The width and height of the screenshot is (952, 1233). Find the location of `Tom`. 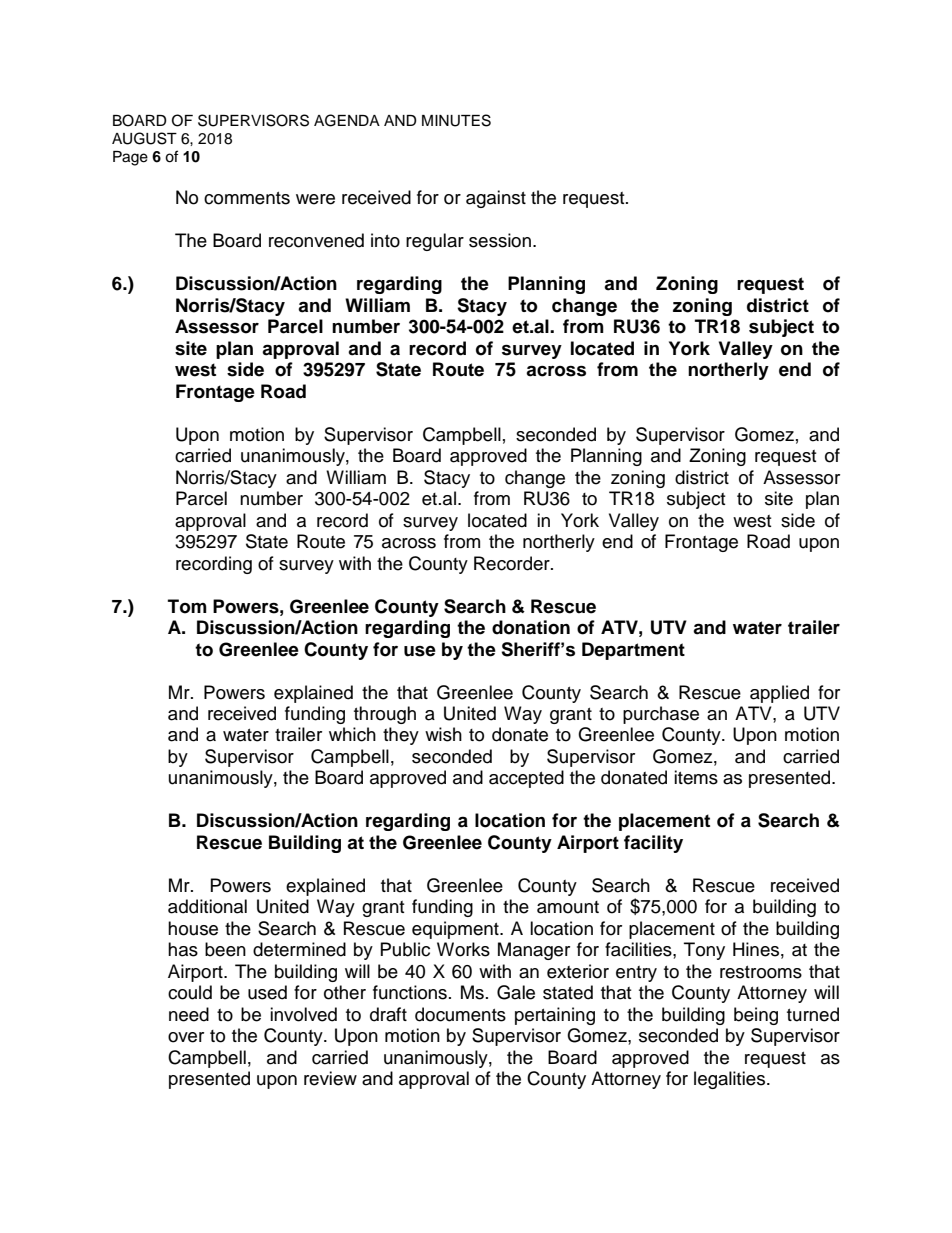

Tom is located at coordinates (187, 606).
